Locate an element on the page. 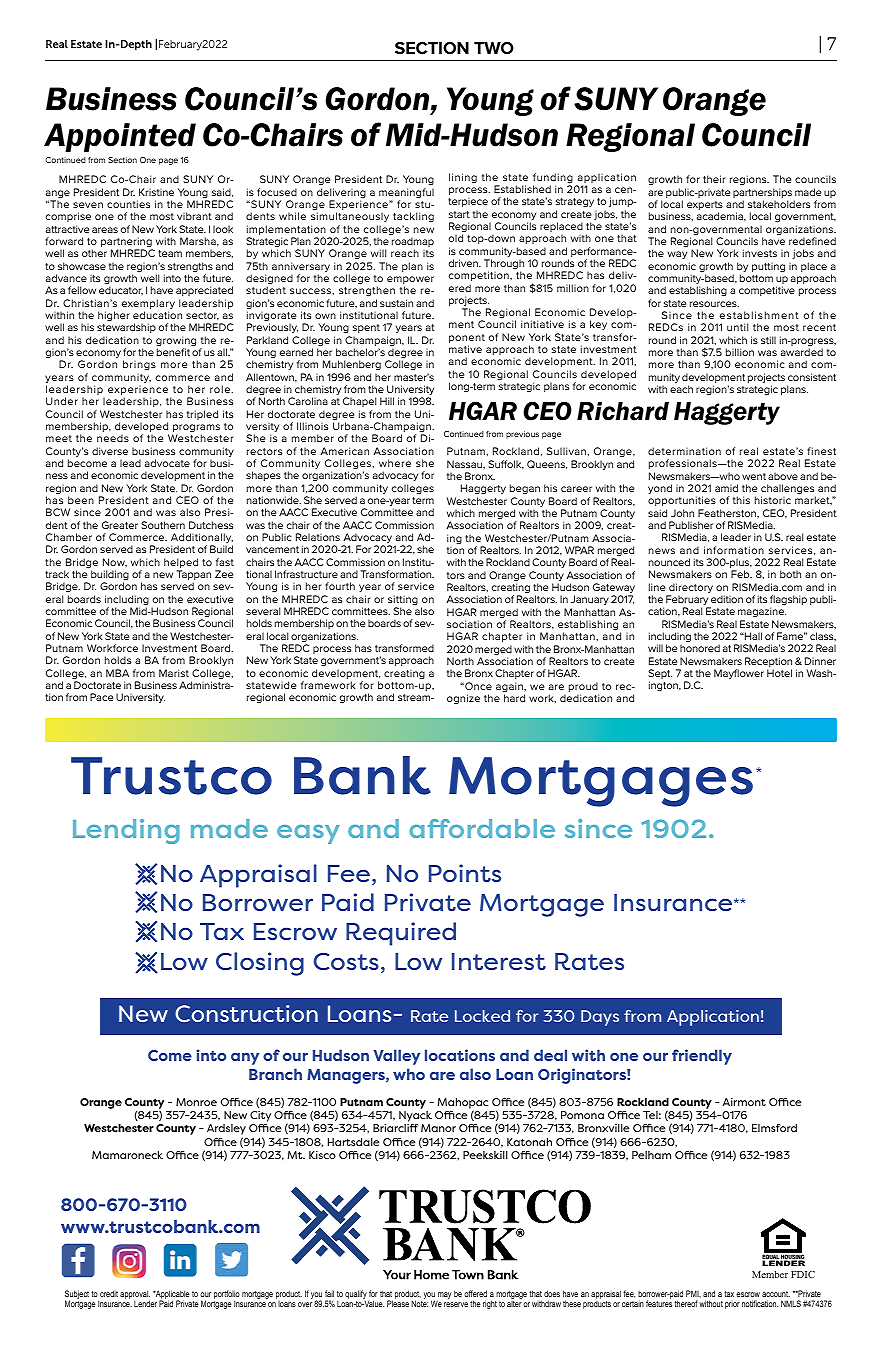  friendly is located at coordinates (702, 1057).
